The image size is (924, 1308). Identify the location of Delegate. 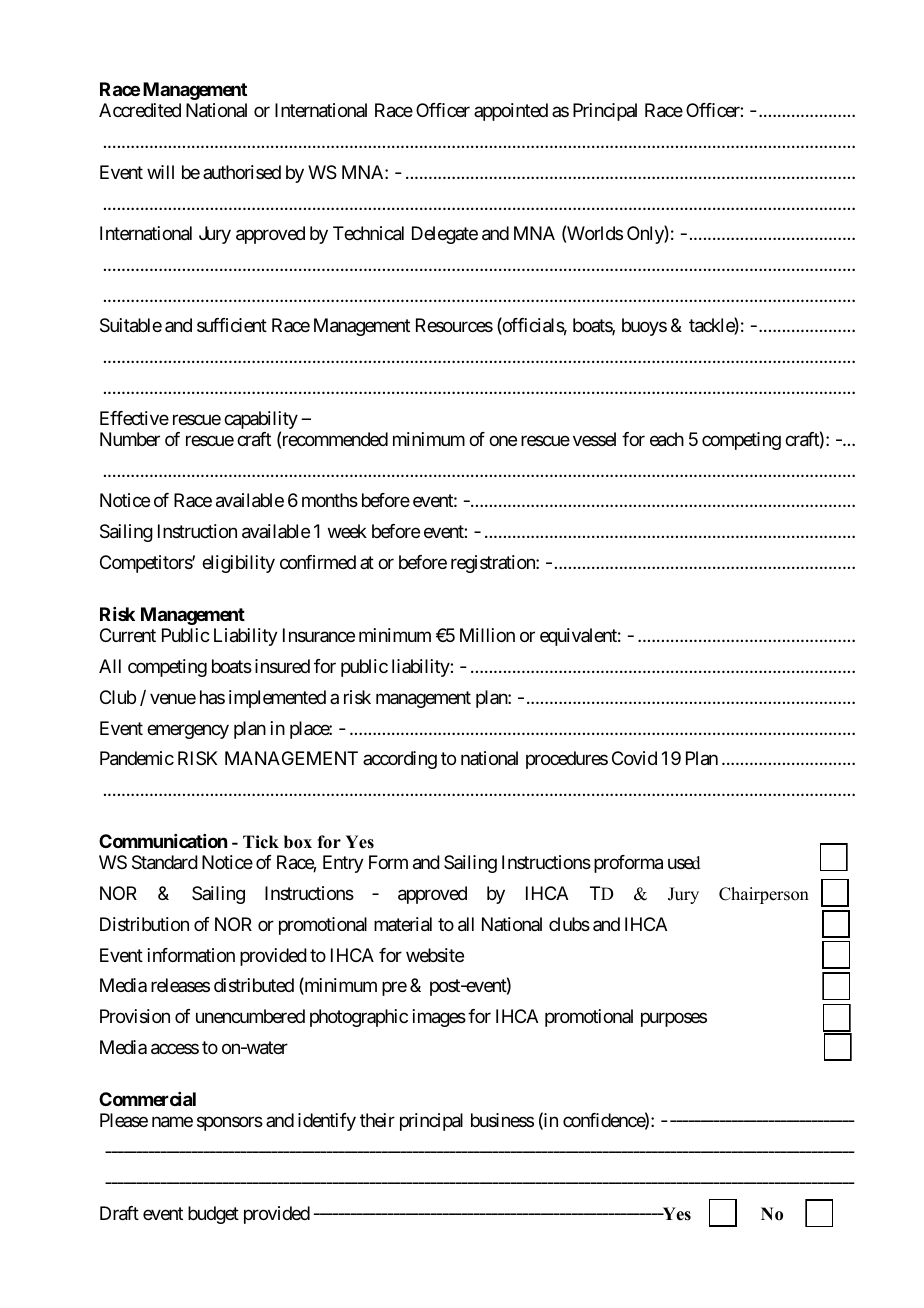
(445, 235).
